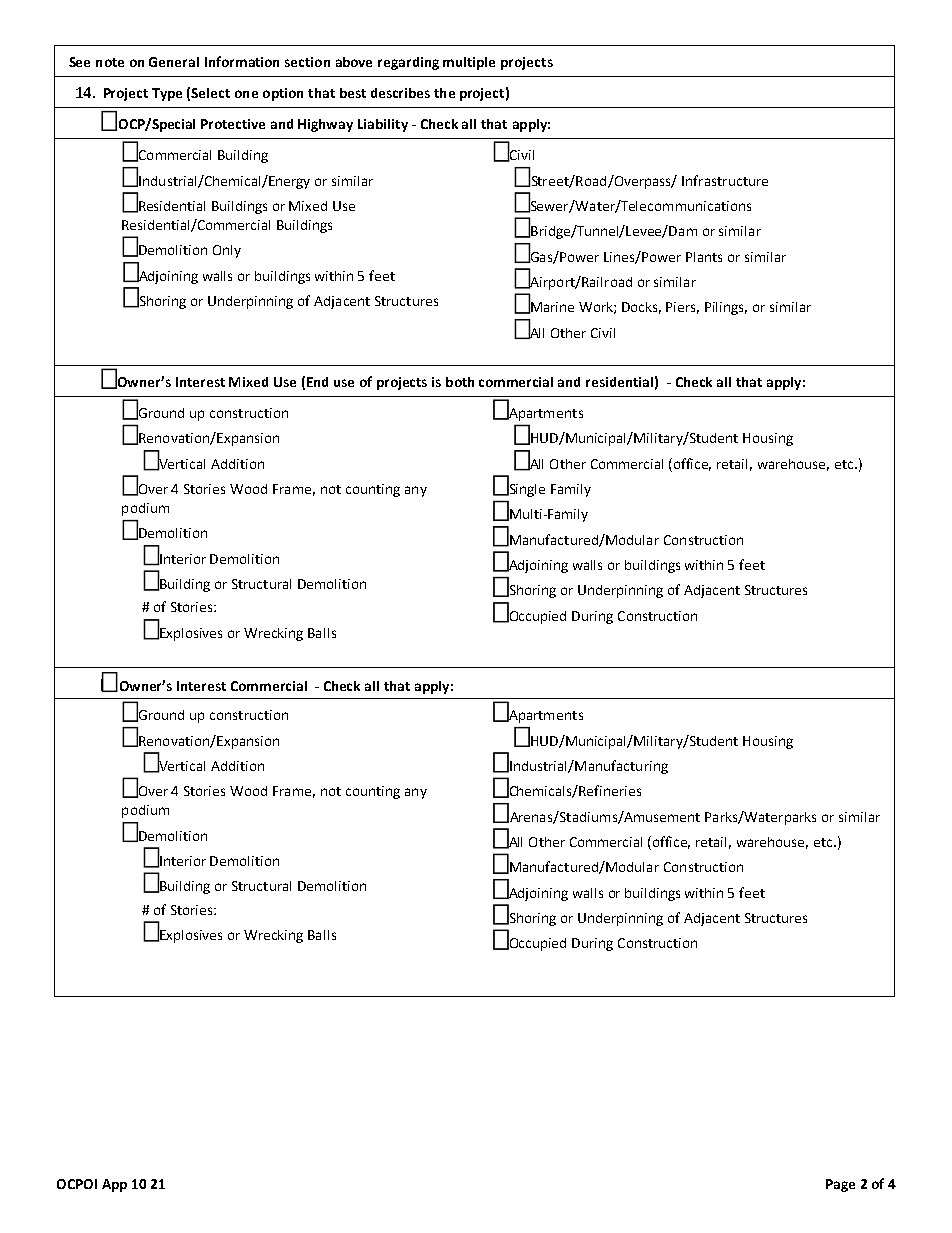 The height and width of the screenshot is (1233, 952). Describe the element at coordinates (227, 251) in the screenshot. I see `Only` at that location.
